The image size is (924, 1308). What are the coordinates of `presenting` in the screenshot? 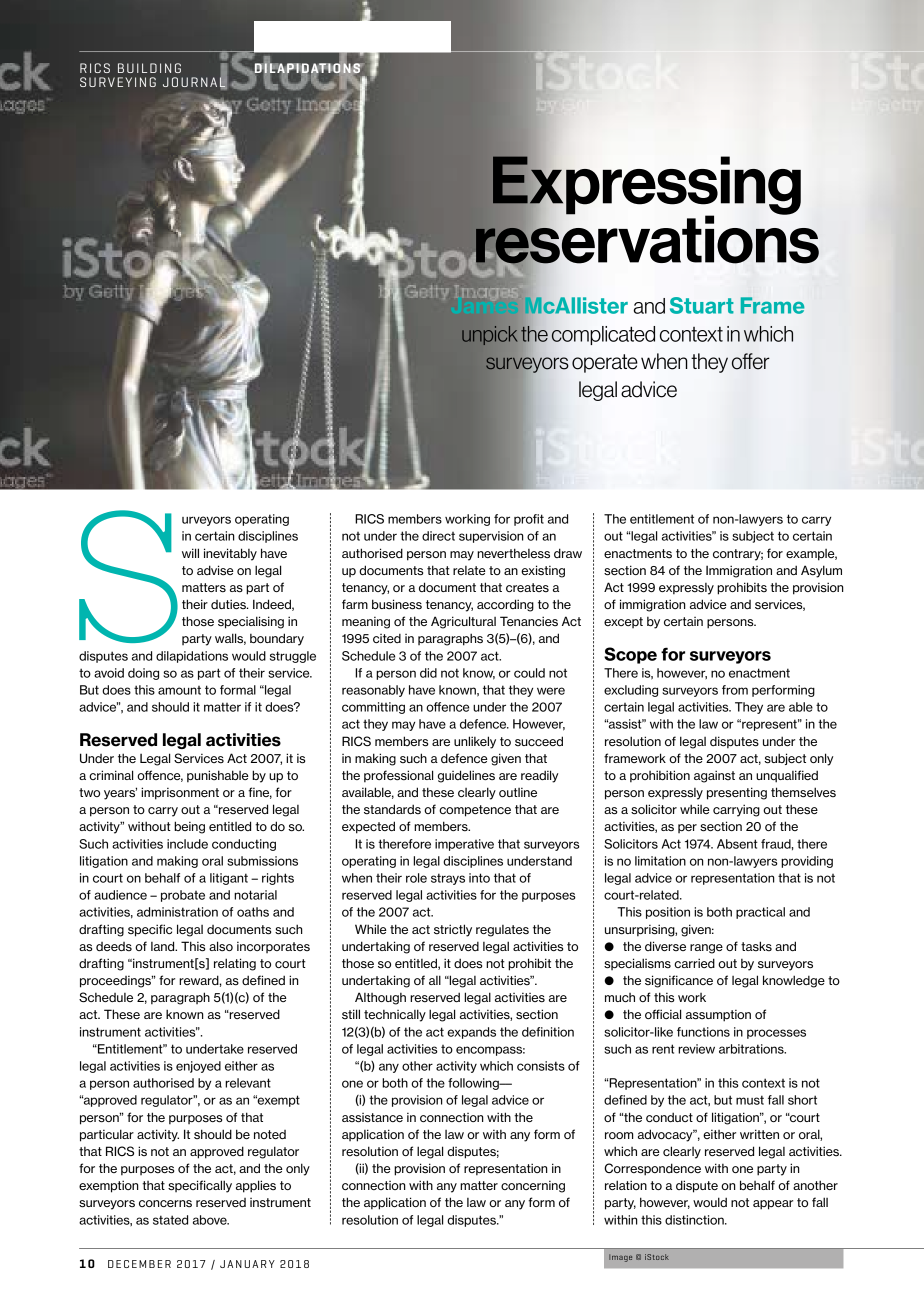 It's located at (737, 793).
